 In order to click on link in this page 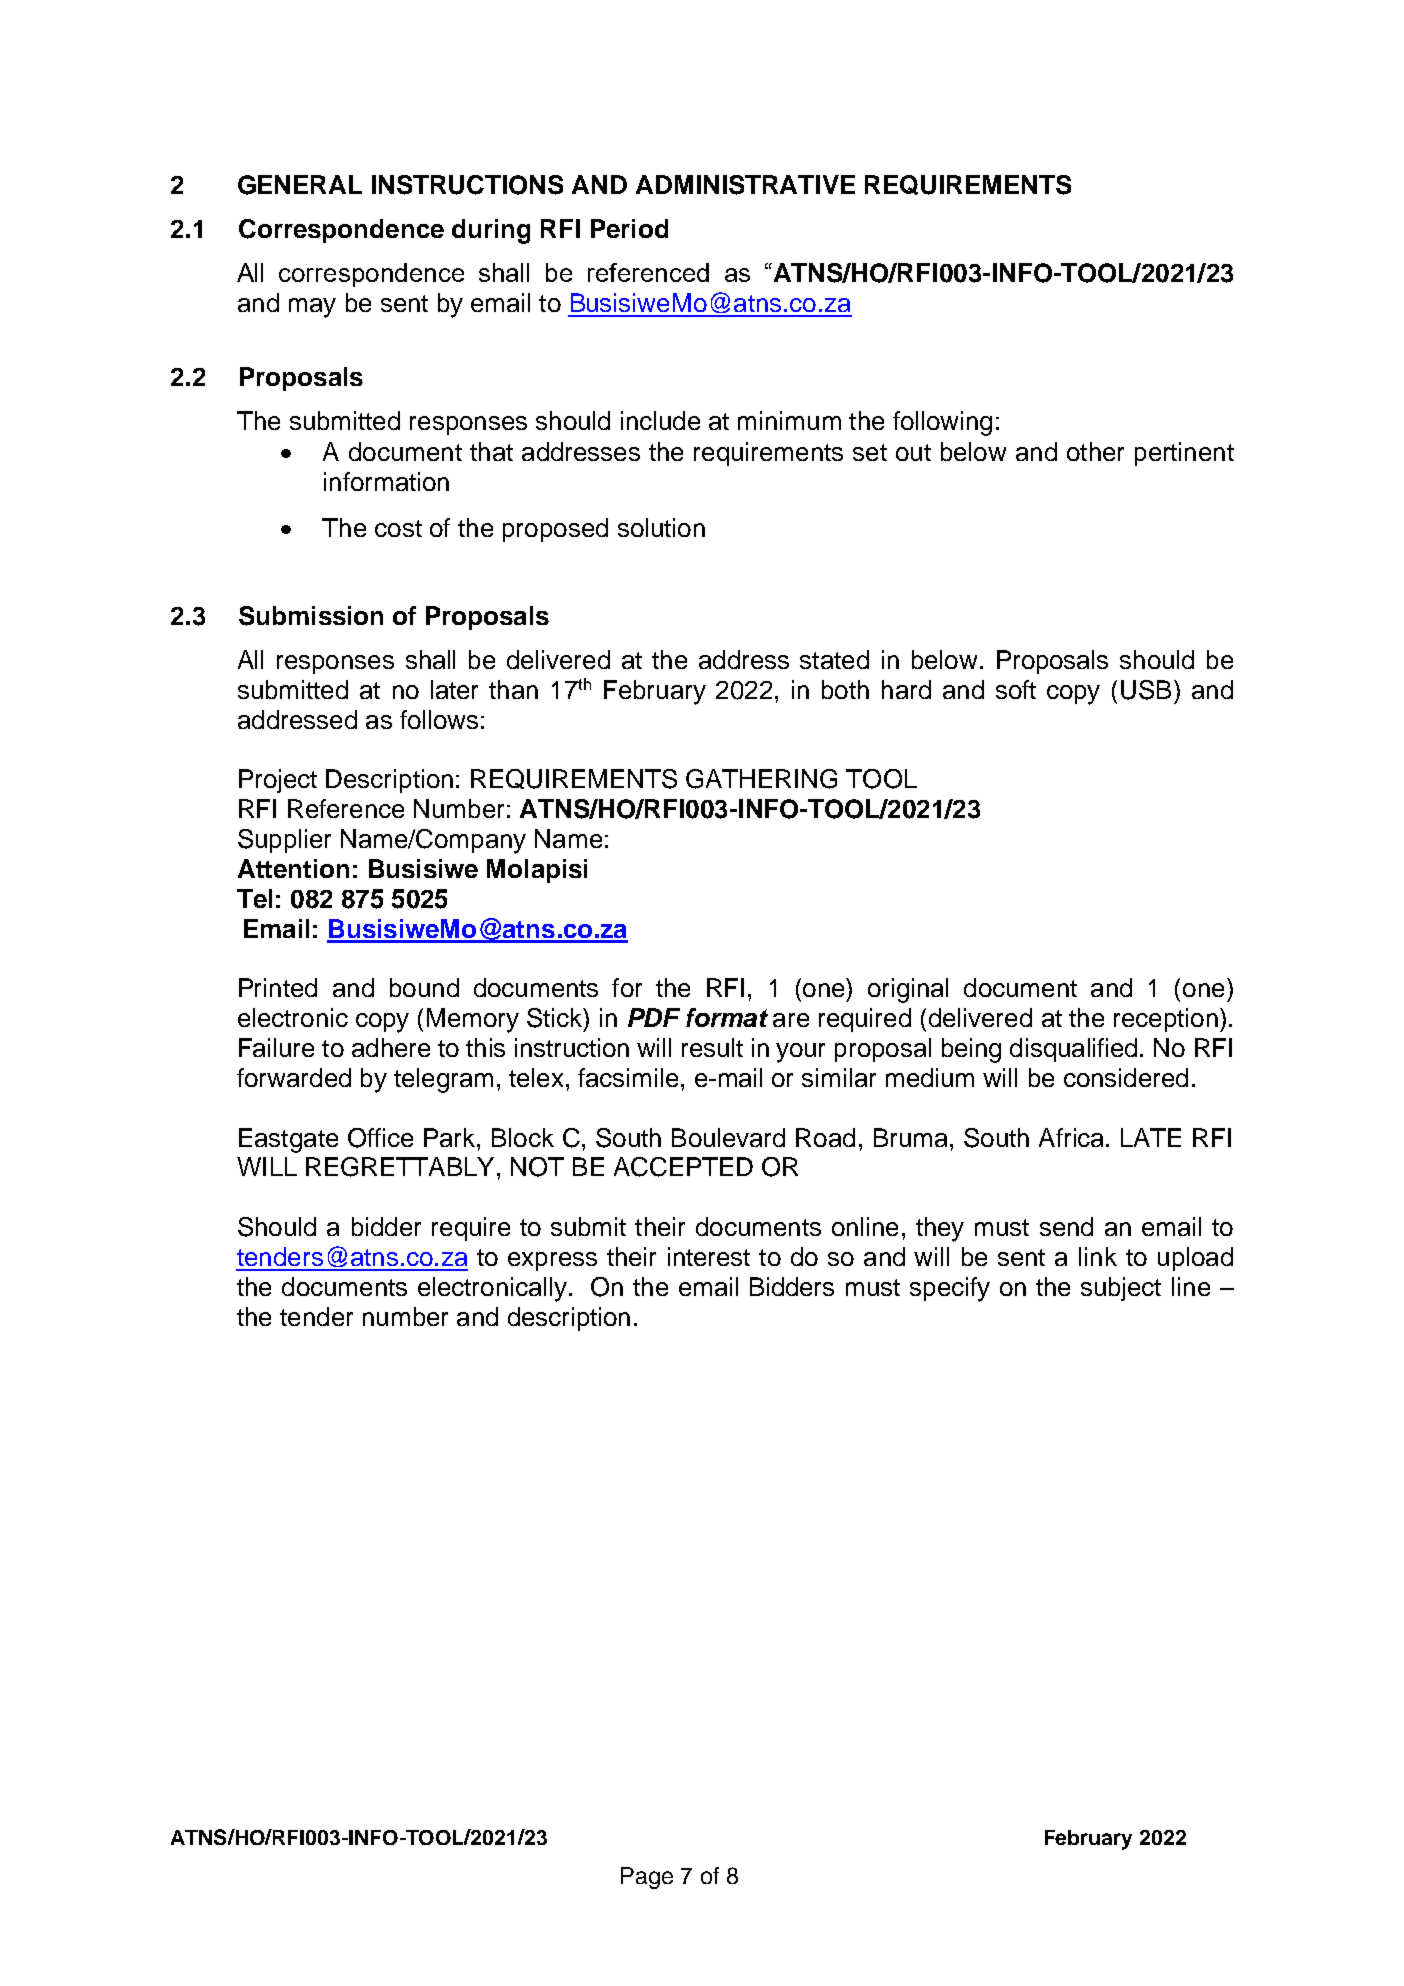, I will do `click(1098, 1256)`.
